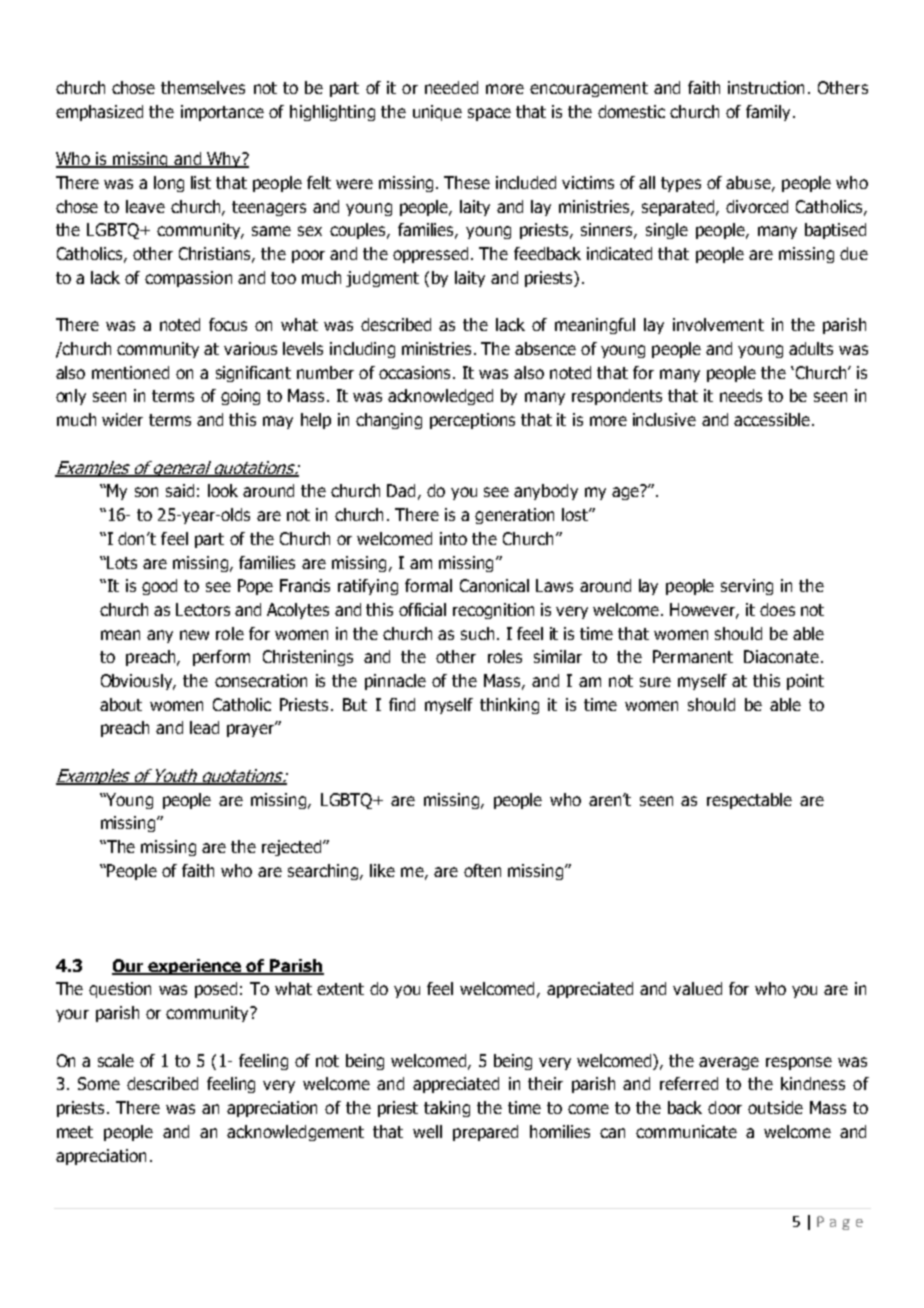 This screenshot has height=1308, width=924. What do you see at coordinates (447, 1109) in the screenshot?
I see `taking` at bounding box center [447, 1109].
